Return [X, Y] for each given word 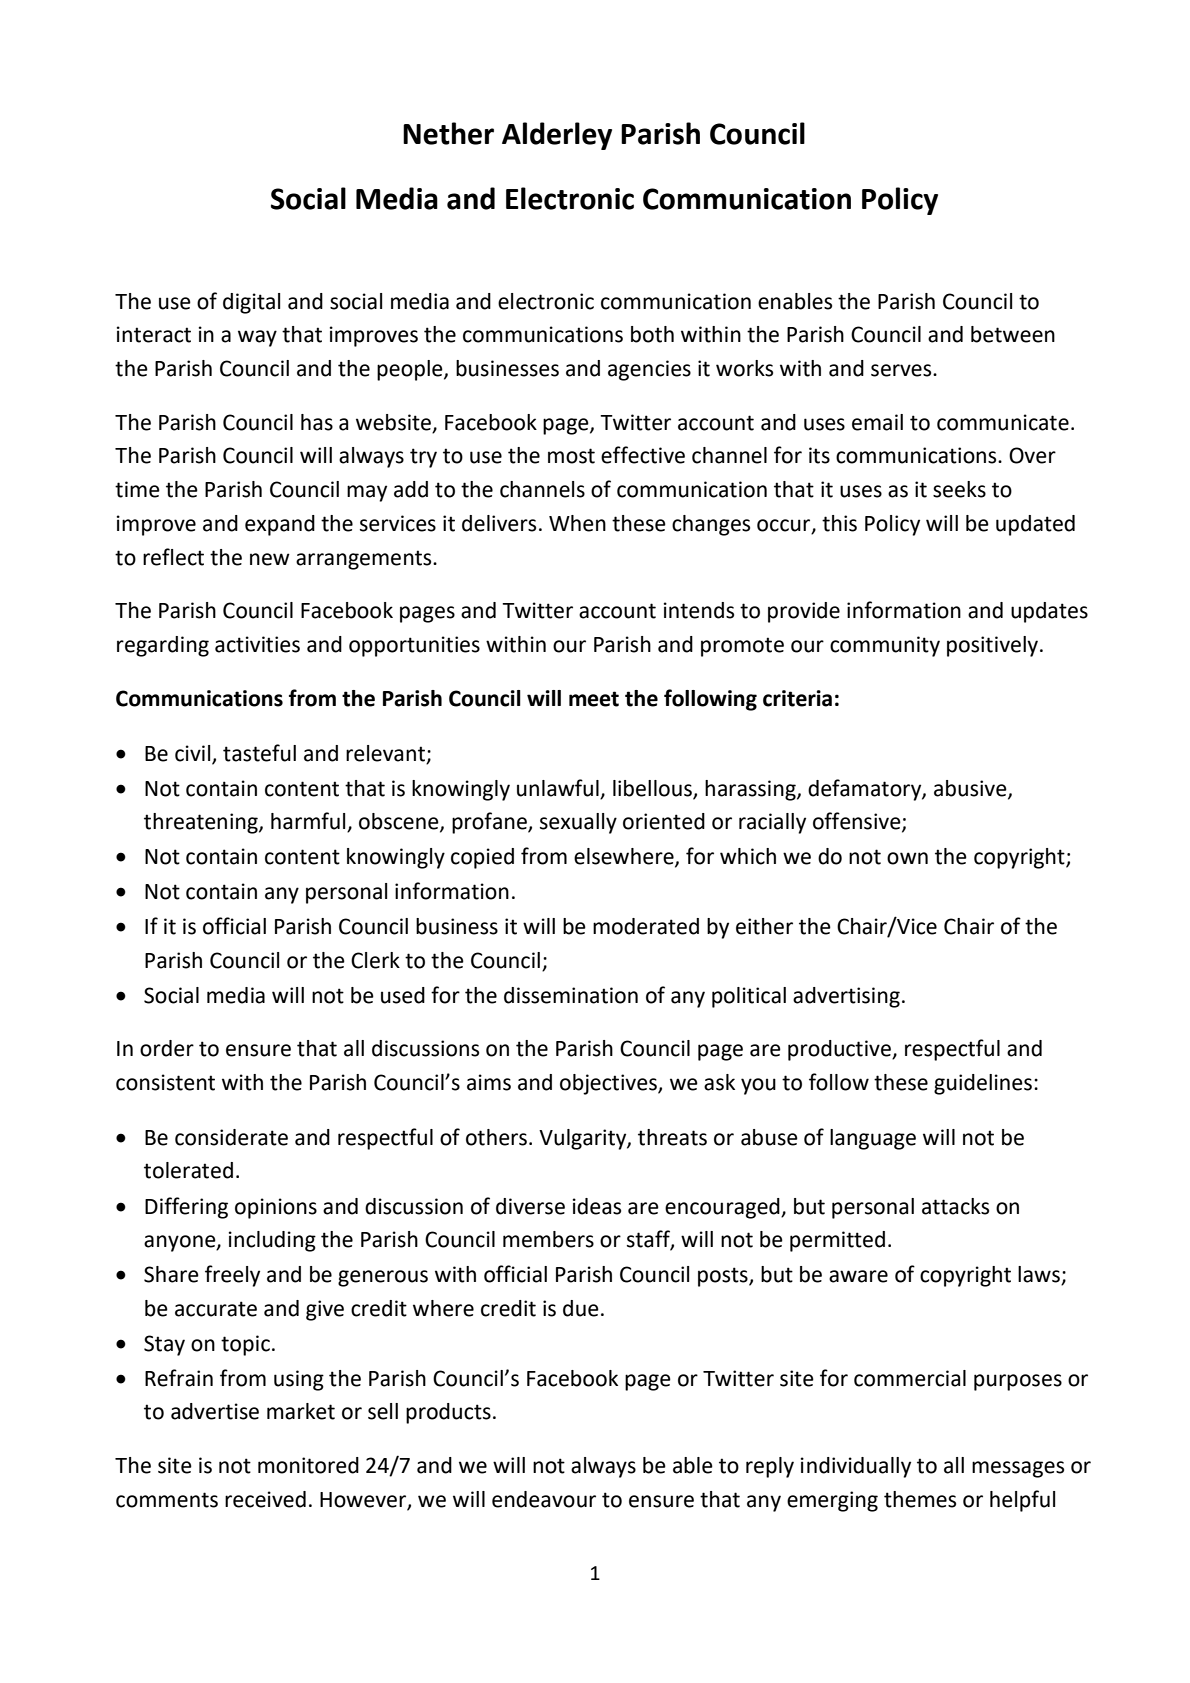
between [1013, 334]
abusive [971, 789]
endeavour [544, 1499]
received [265, 1499]
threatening [202, 823]
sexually [578, 823]
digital [251, 303]
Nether [448, 133]
